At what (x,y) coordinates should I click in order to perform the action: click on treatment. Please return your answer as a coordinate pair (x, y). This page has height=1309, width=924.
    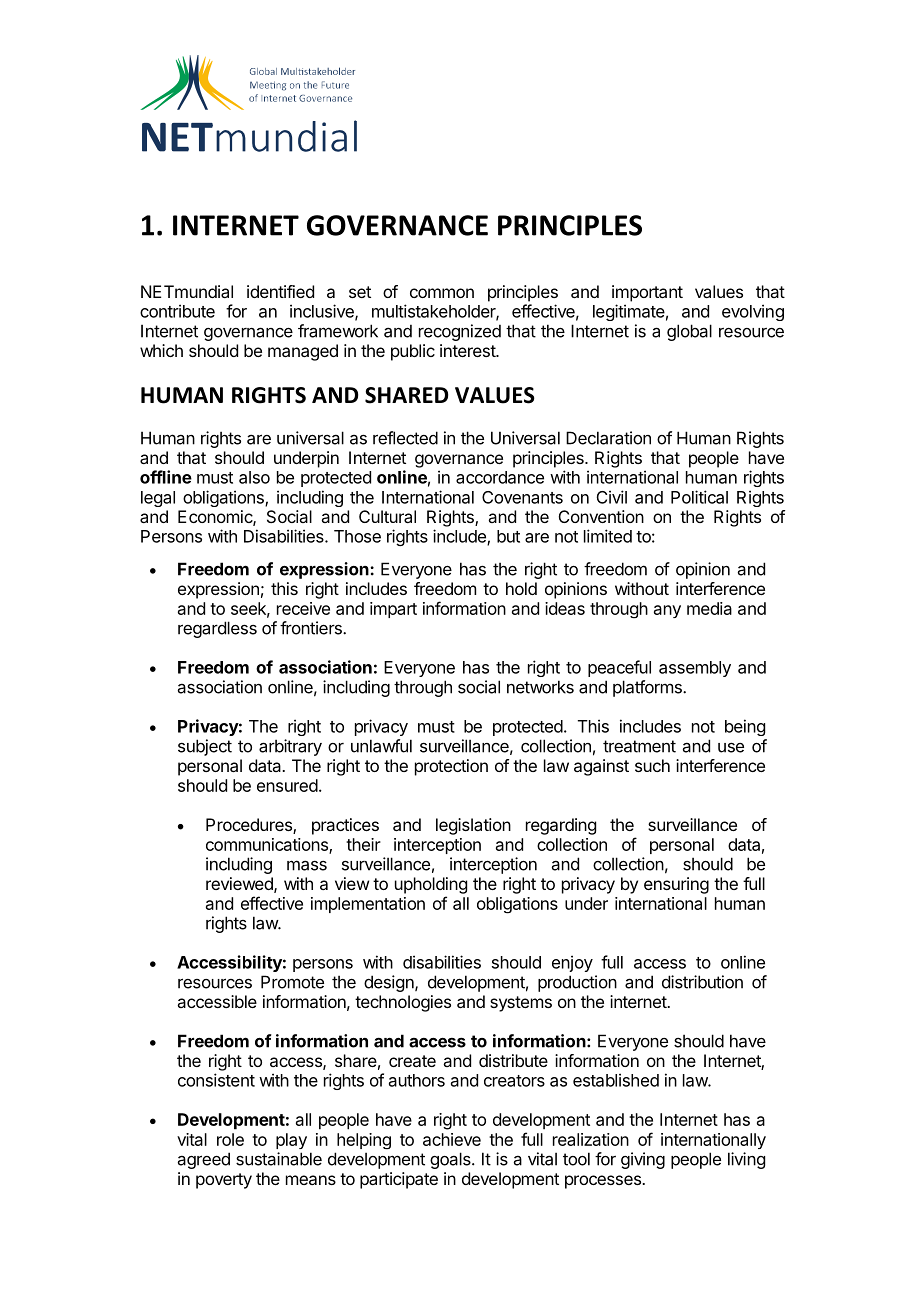
    Looking at the image, I should click on (639, 746).
